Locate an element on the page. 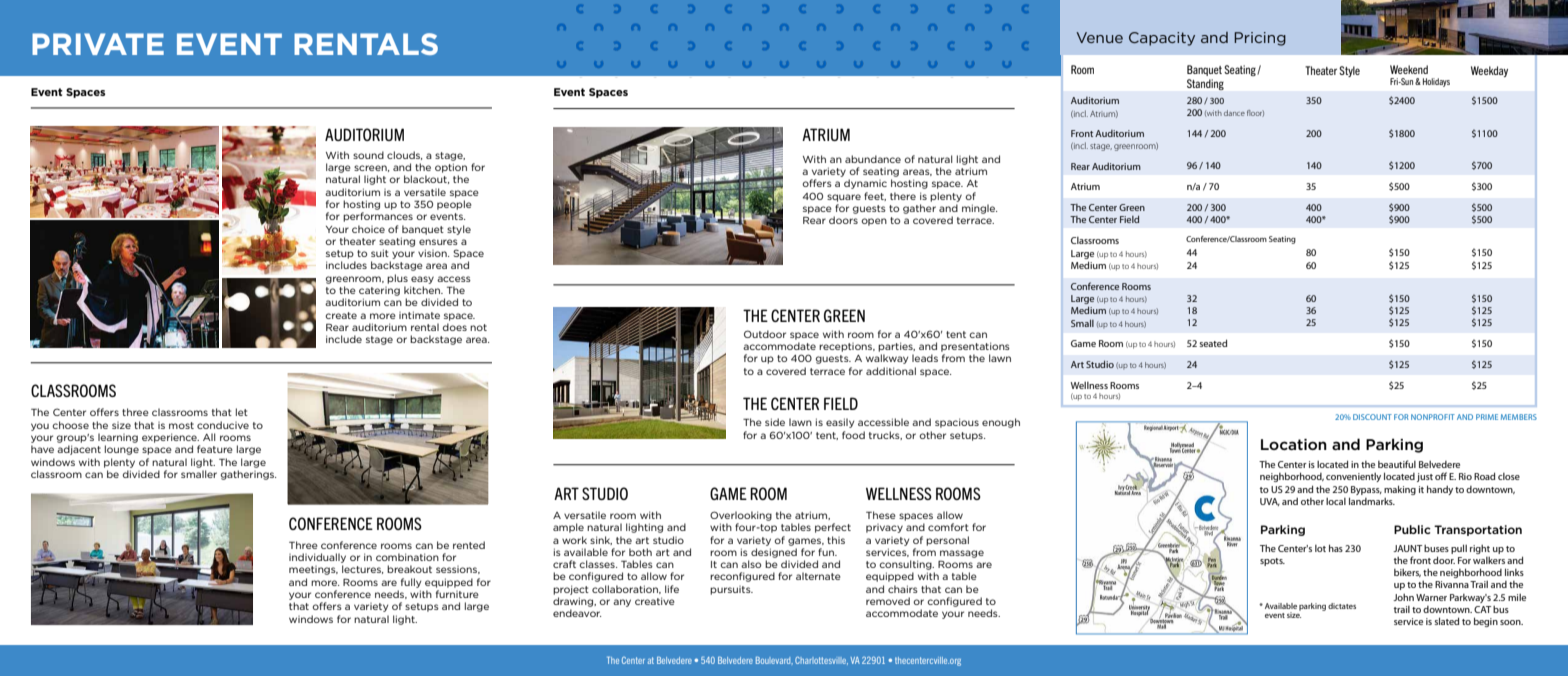 The image size is (1568, 676). square is located at coordinates (844, 198).
